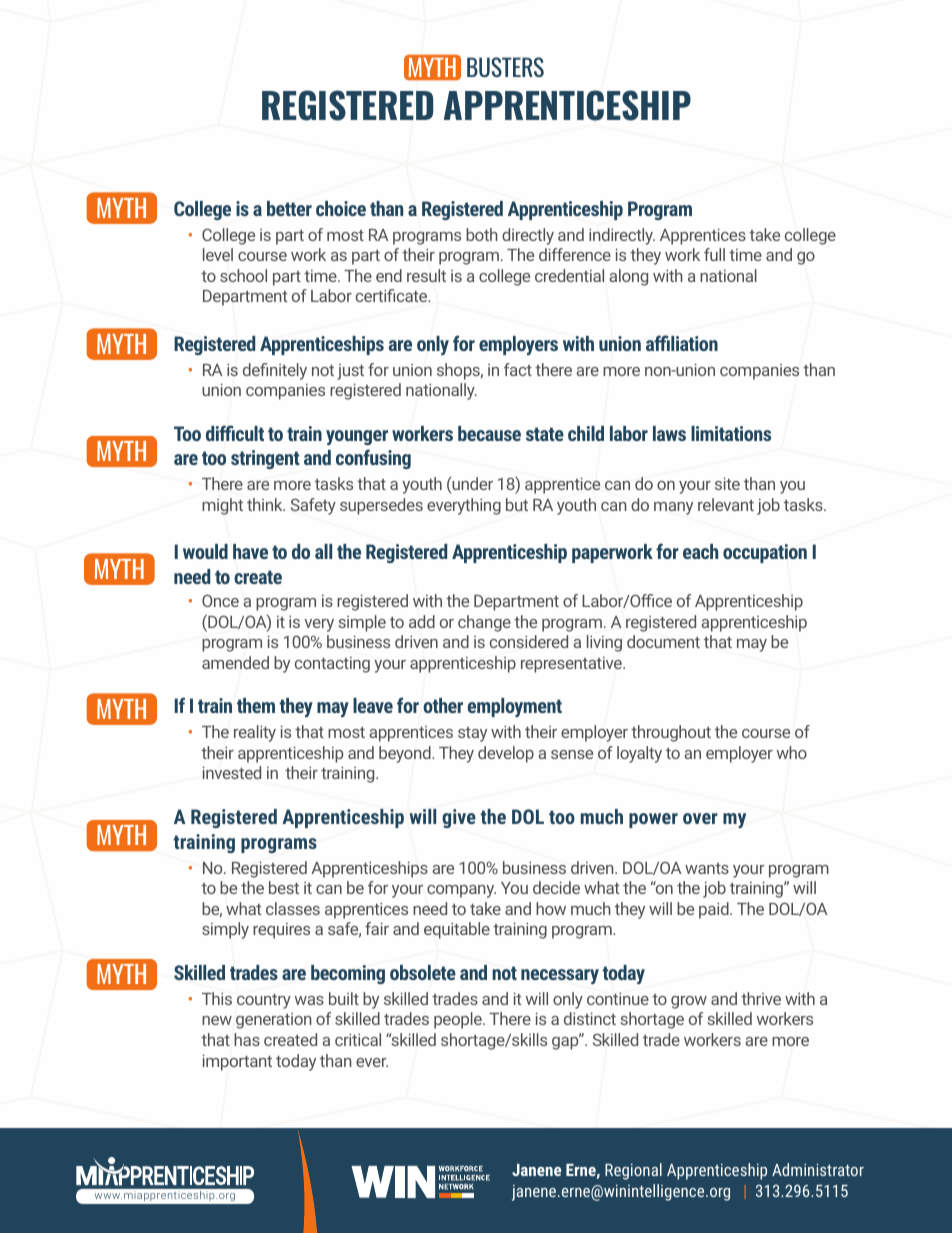 The height and width of the screenshot is (1233, 952). Describe the element at coordinates (700, 818) in the screenshot. I see `over` at that location.
